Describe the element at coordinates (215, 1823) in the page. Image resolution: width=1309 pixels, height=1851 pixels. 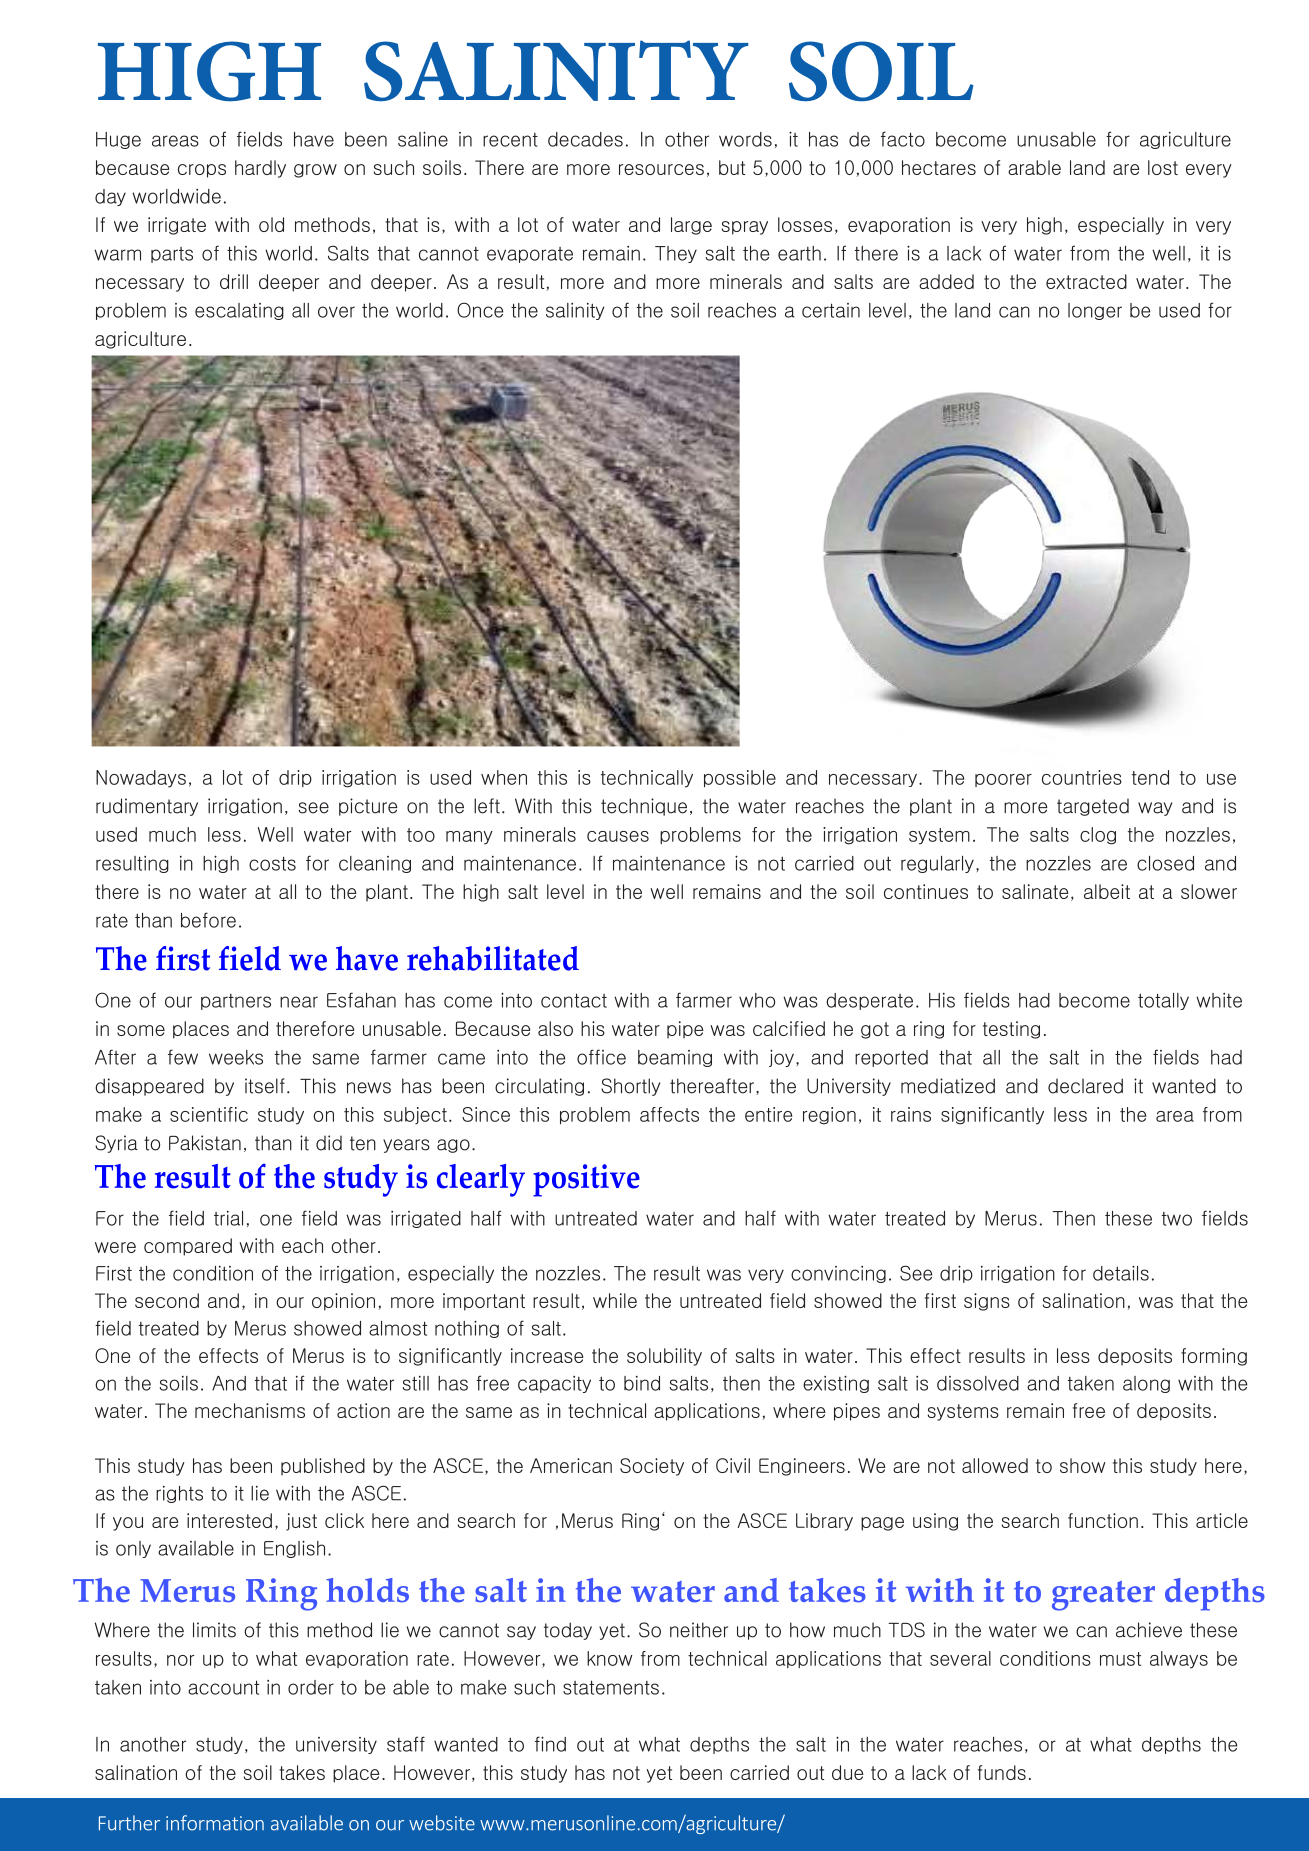
I see `information` at that location.
